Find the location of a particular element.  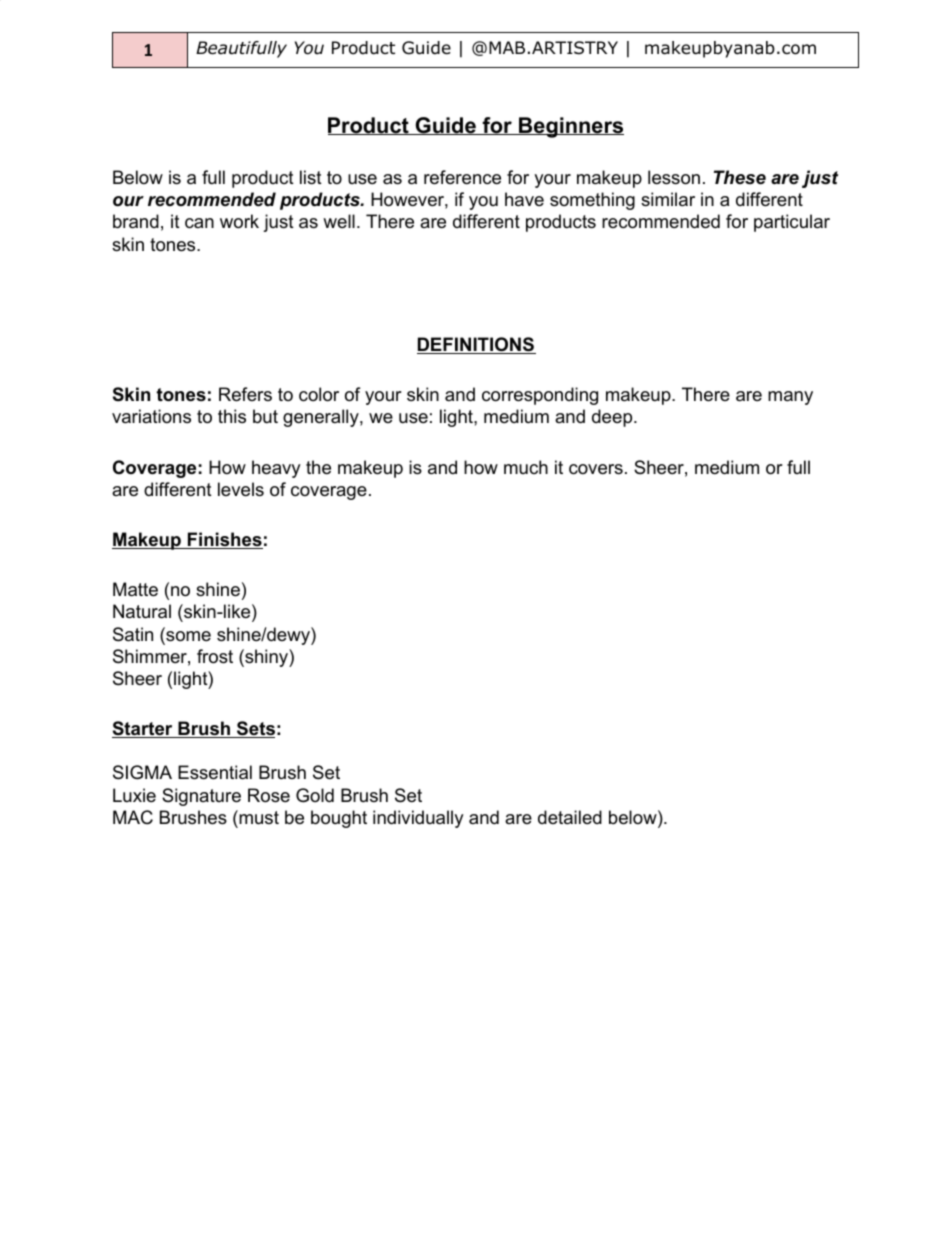

Sets is located at coordinates (255, 729).
